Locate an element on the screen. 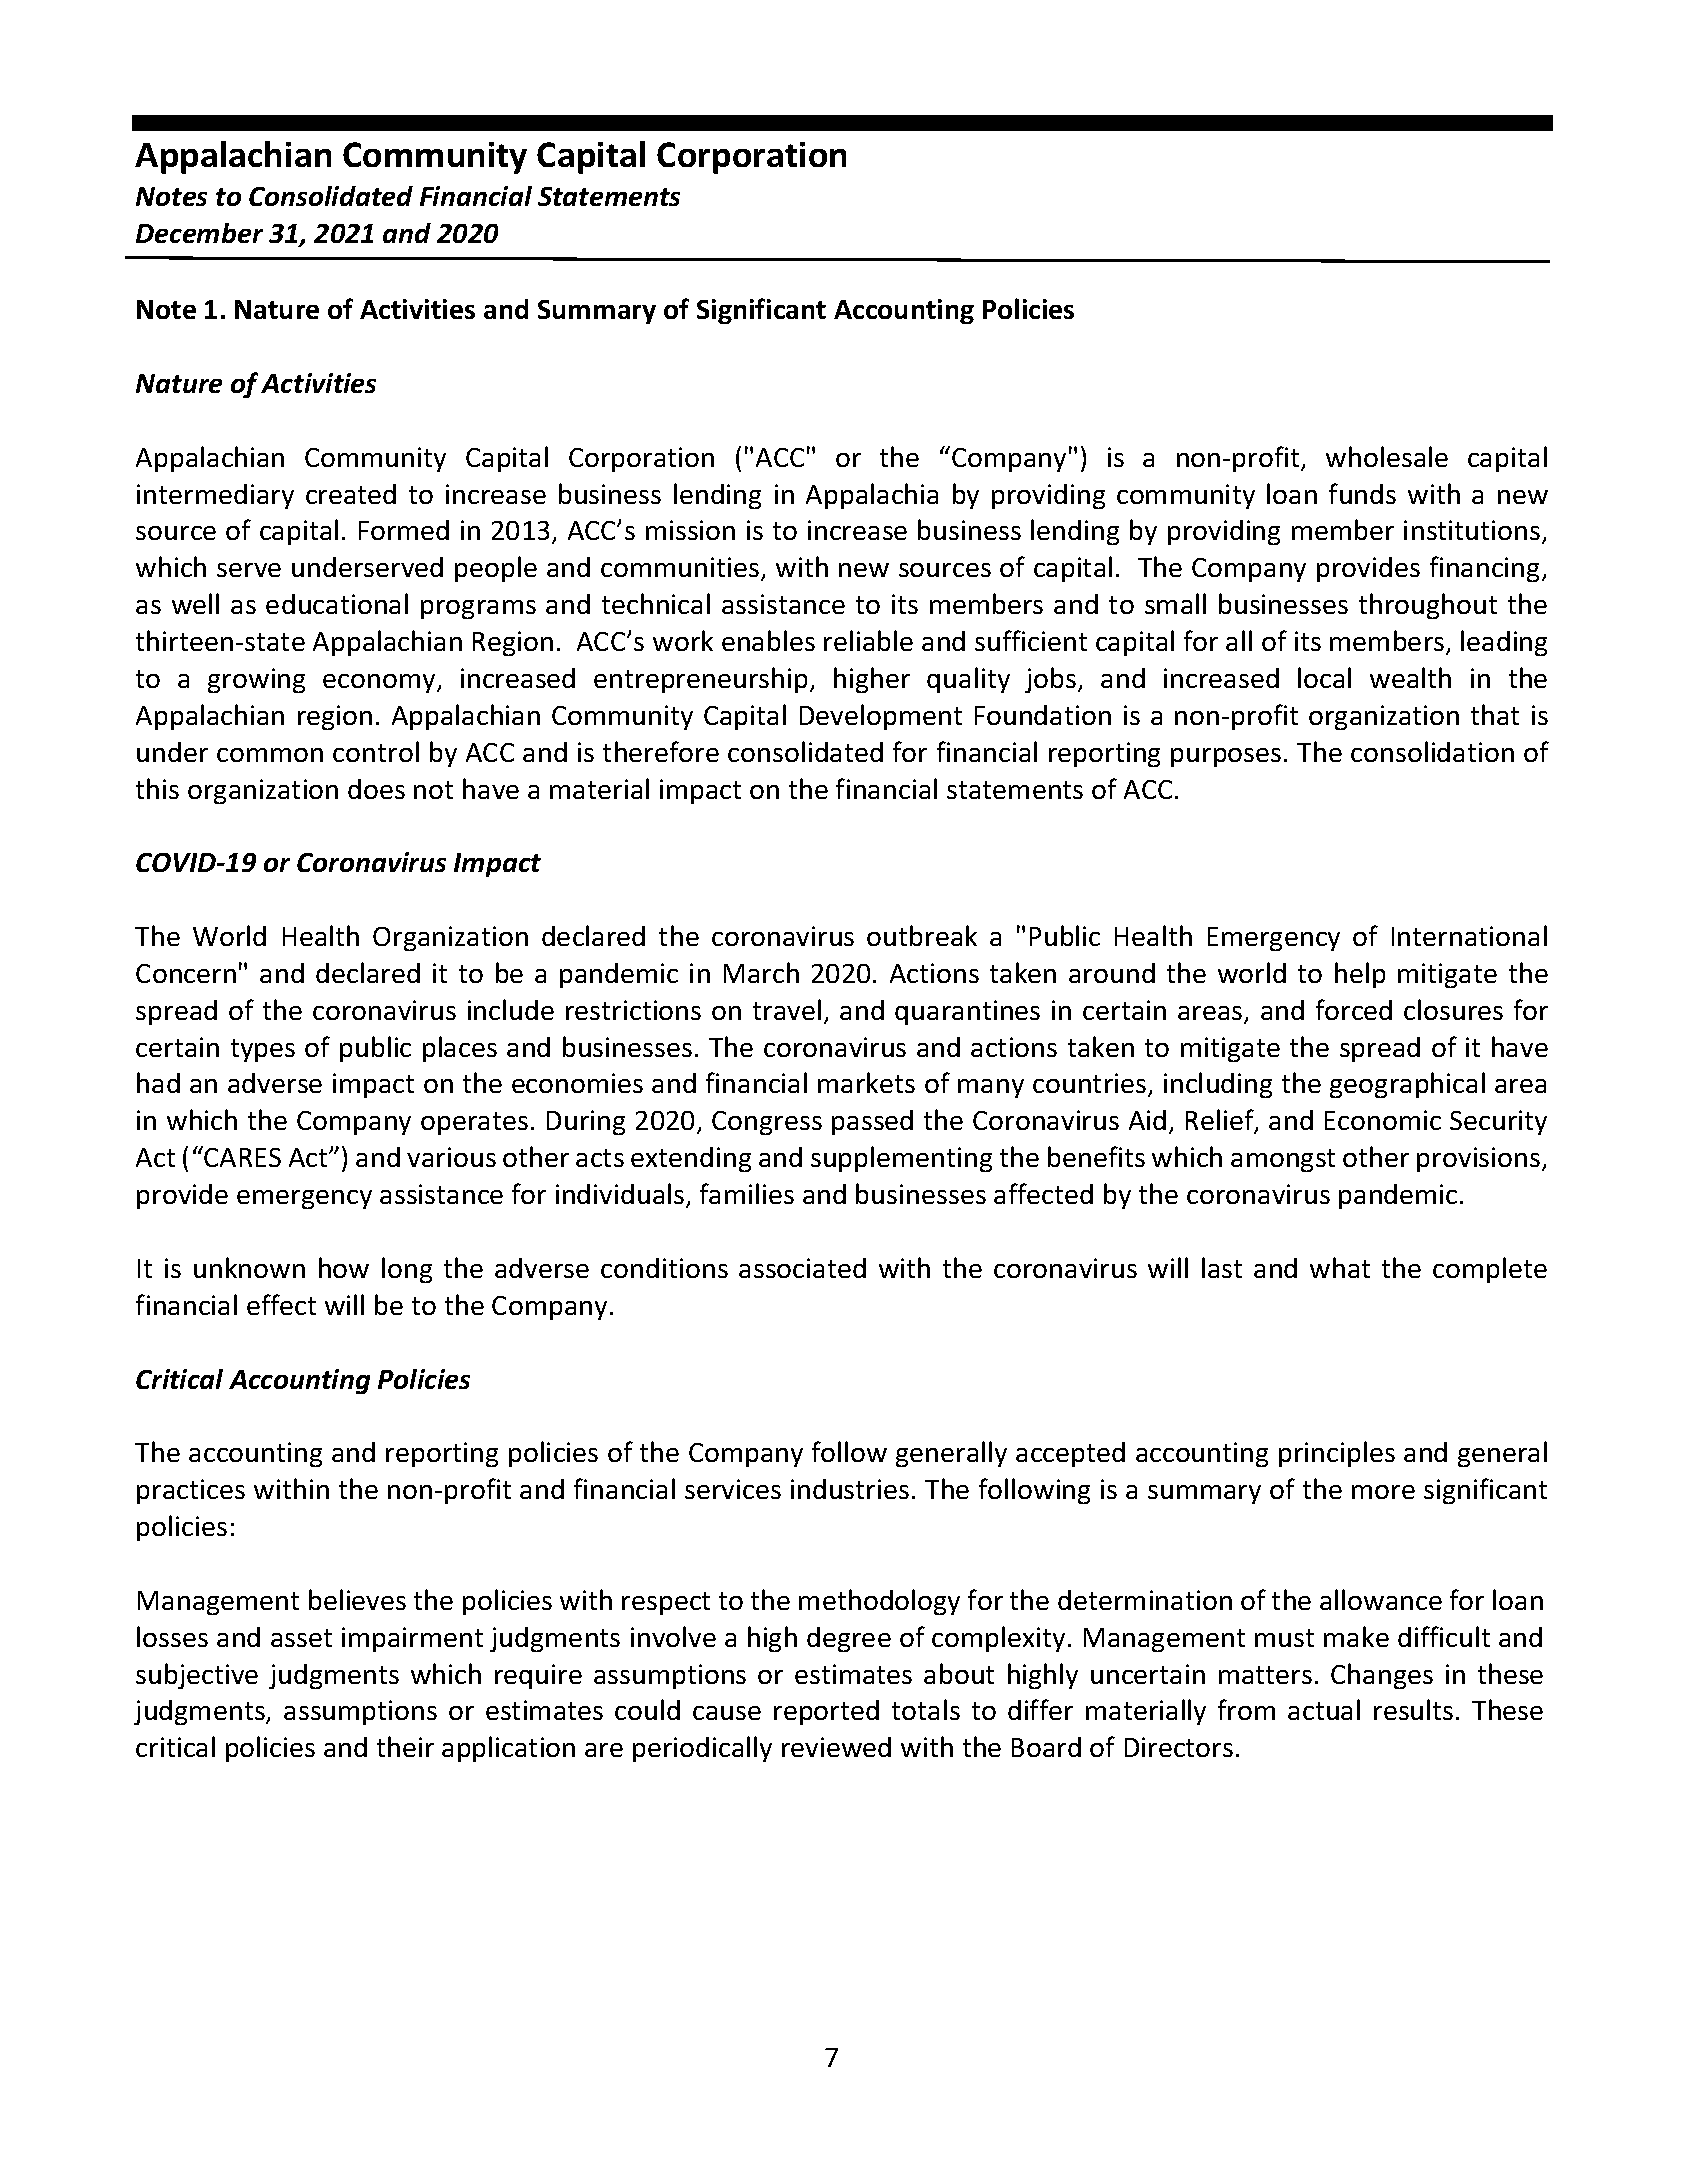  wholesale is located at coordinates (1387, 456).
